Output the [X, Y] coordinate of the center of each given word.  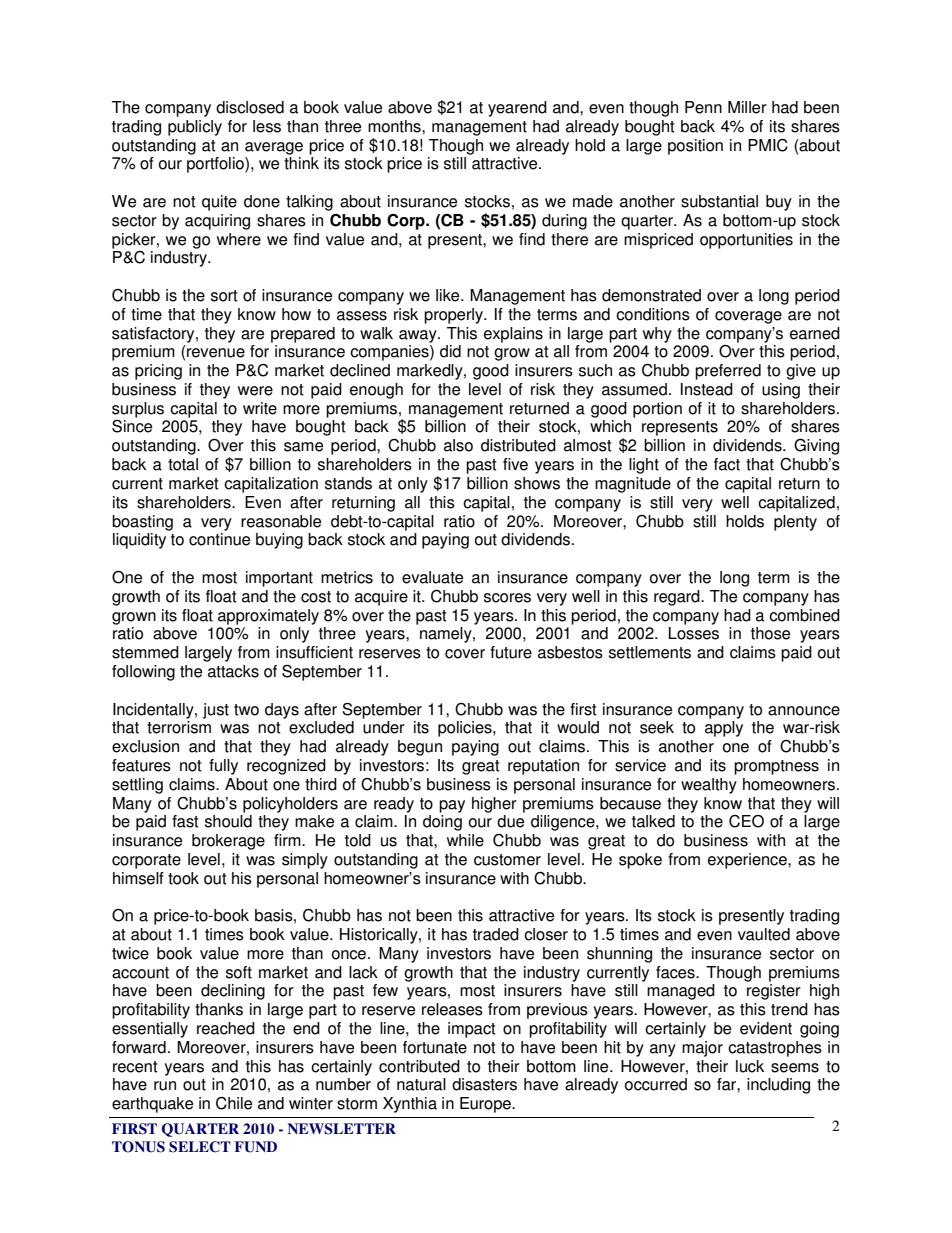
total [183, 464]
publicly [195, 128]
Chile [234, 1103]
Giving [816, 447]
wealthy [709, 786]
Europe [486, 1105]
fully [223, 767]
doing [442, 823]
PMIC [768, 145]
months [395, 126]
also [458, 445]
